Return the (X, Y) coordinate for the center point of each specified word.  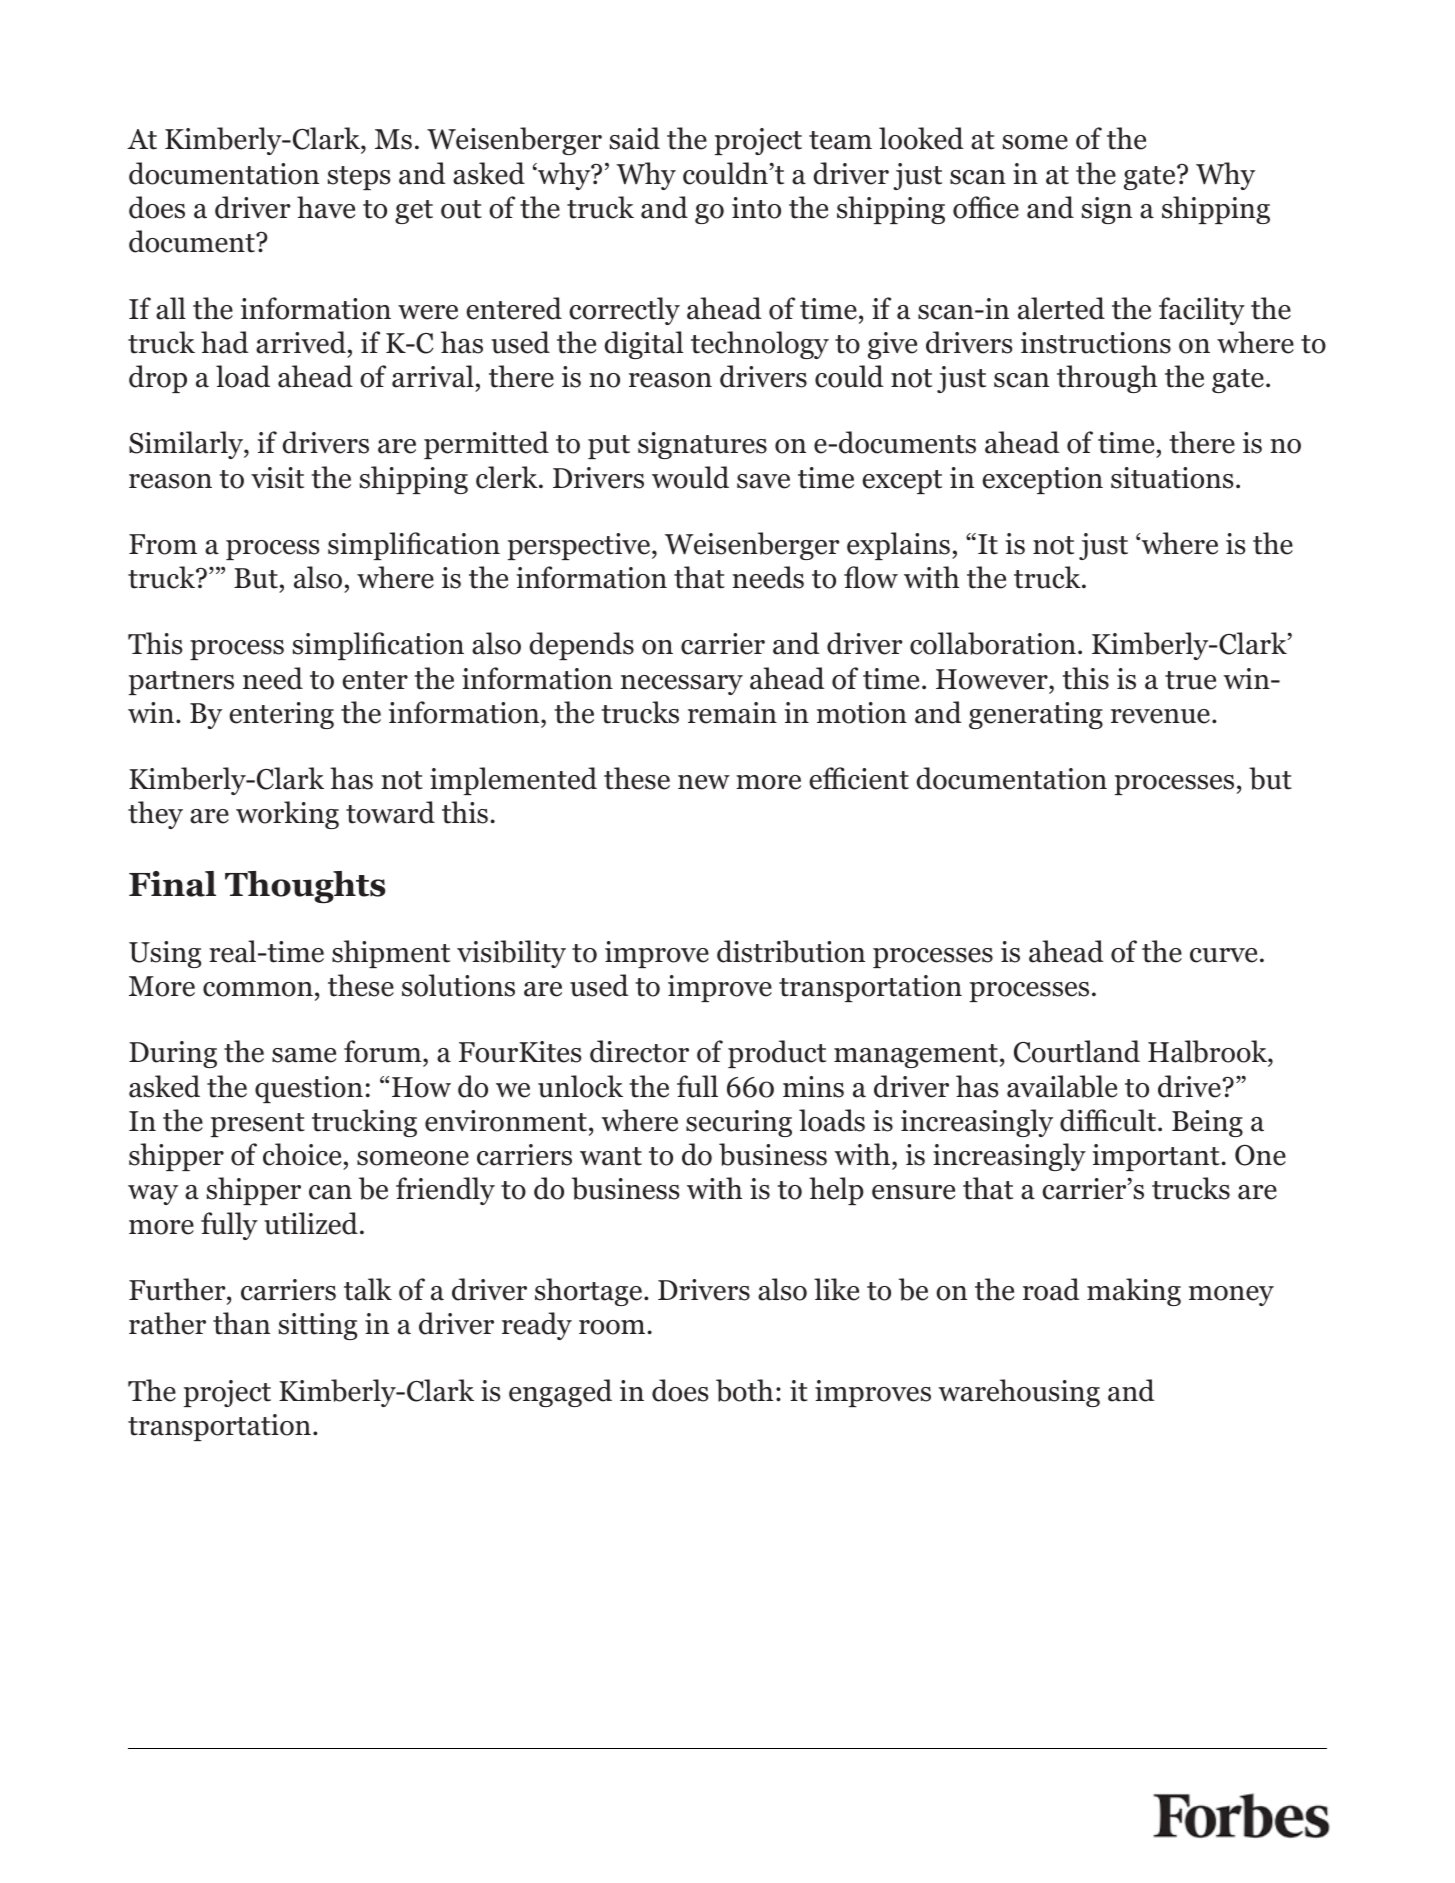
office (986, 207)
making (1134, 1292)
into (756, 208)
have (326, 207)
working (287, 815)
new (704, 782)
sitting (318, 1326)
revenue (1160, 716)
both (744, 1390)
